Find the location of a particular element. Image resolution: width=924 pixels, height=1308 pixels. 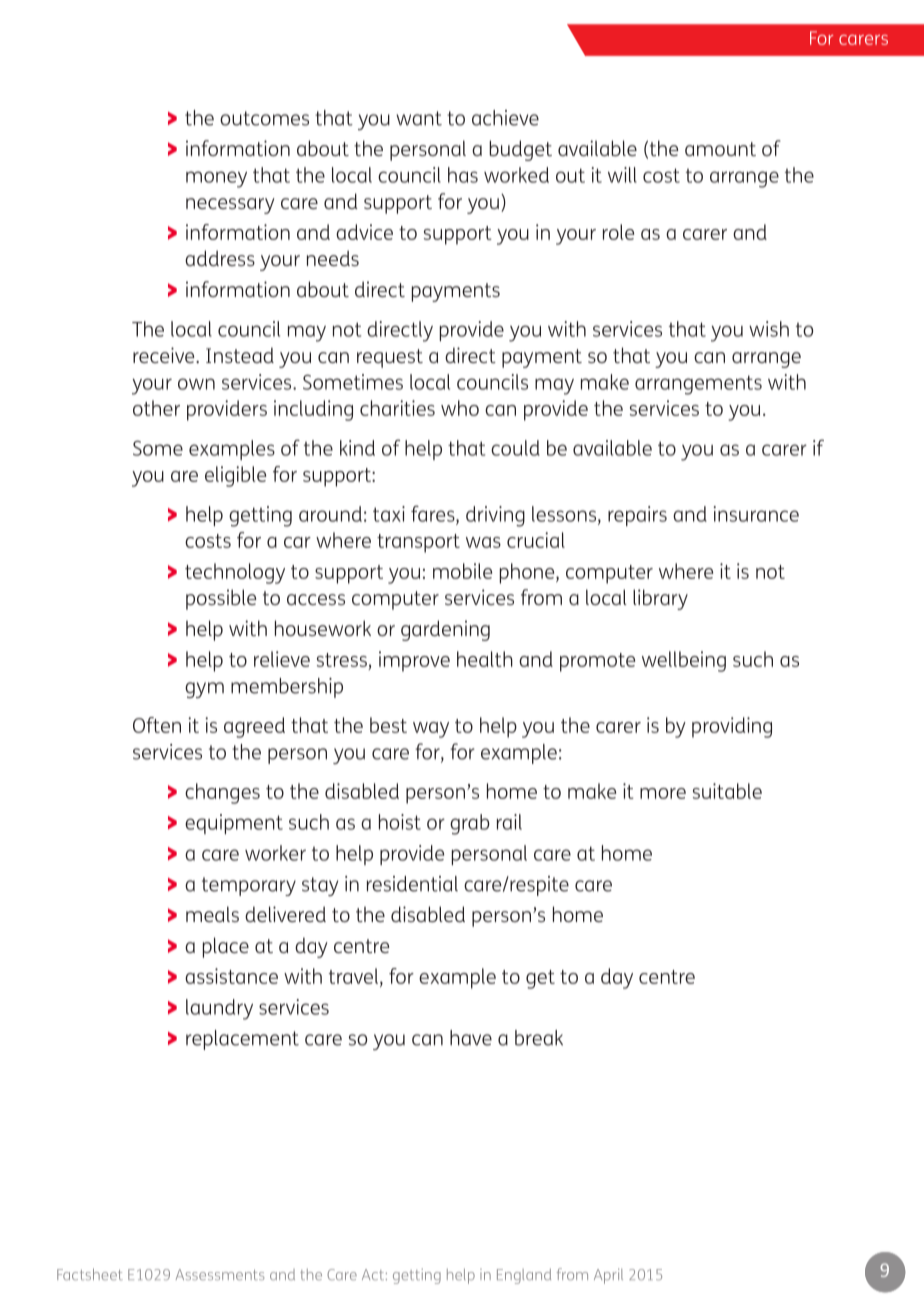

England is located at coordinates (524, 1276).
